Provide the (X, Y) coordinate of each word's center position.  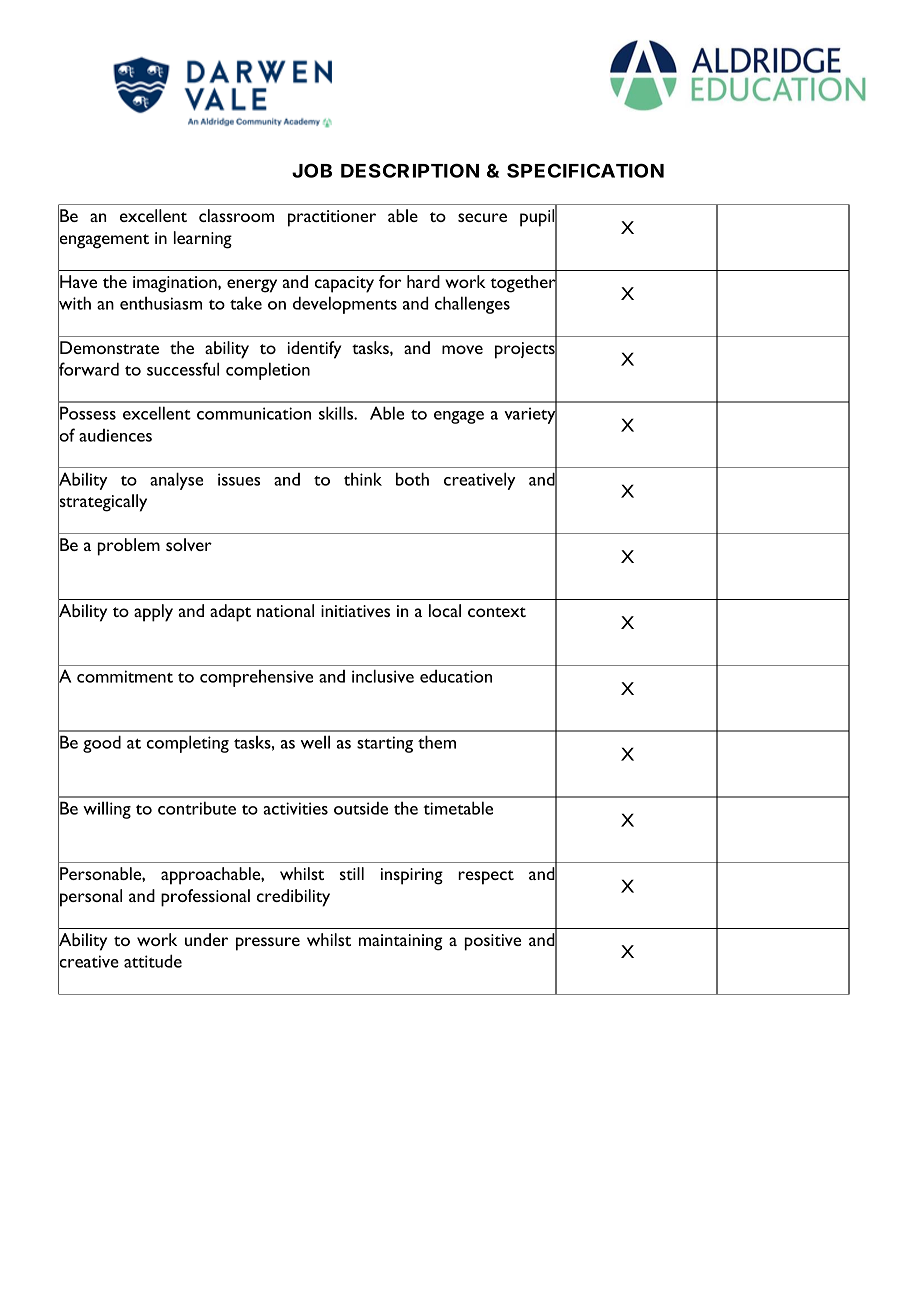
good (102, 744)
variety (530, 416)
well (315, 742)
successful (183, 369)
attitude (153, 961)
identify (314, 350)
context (497, 612)
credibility (293, 898)
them (437, 742)
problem (129, 547)
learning (203, 240)
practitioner (332, 218)
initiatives (355, 611)
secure (482, 217)
